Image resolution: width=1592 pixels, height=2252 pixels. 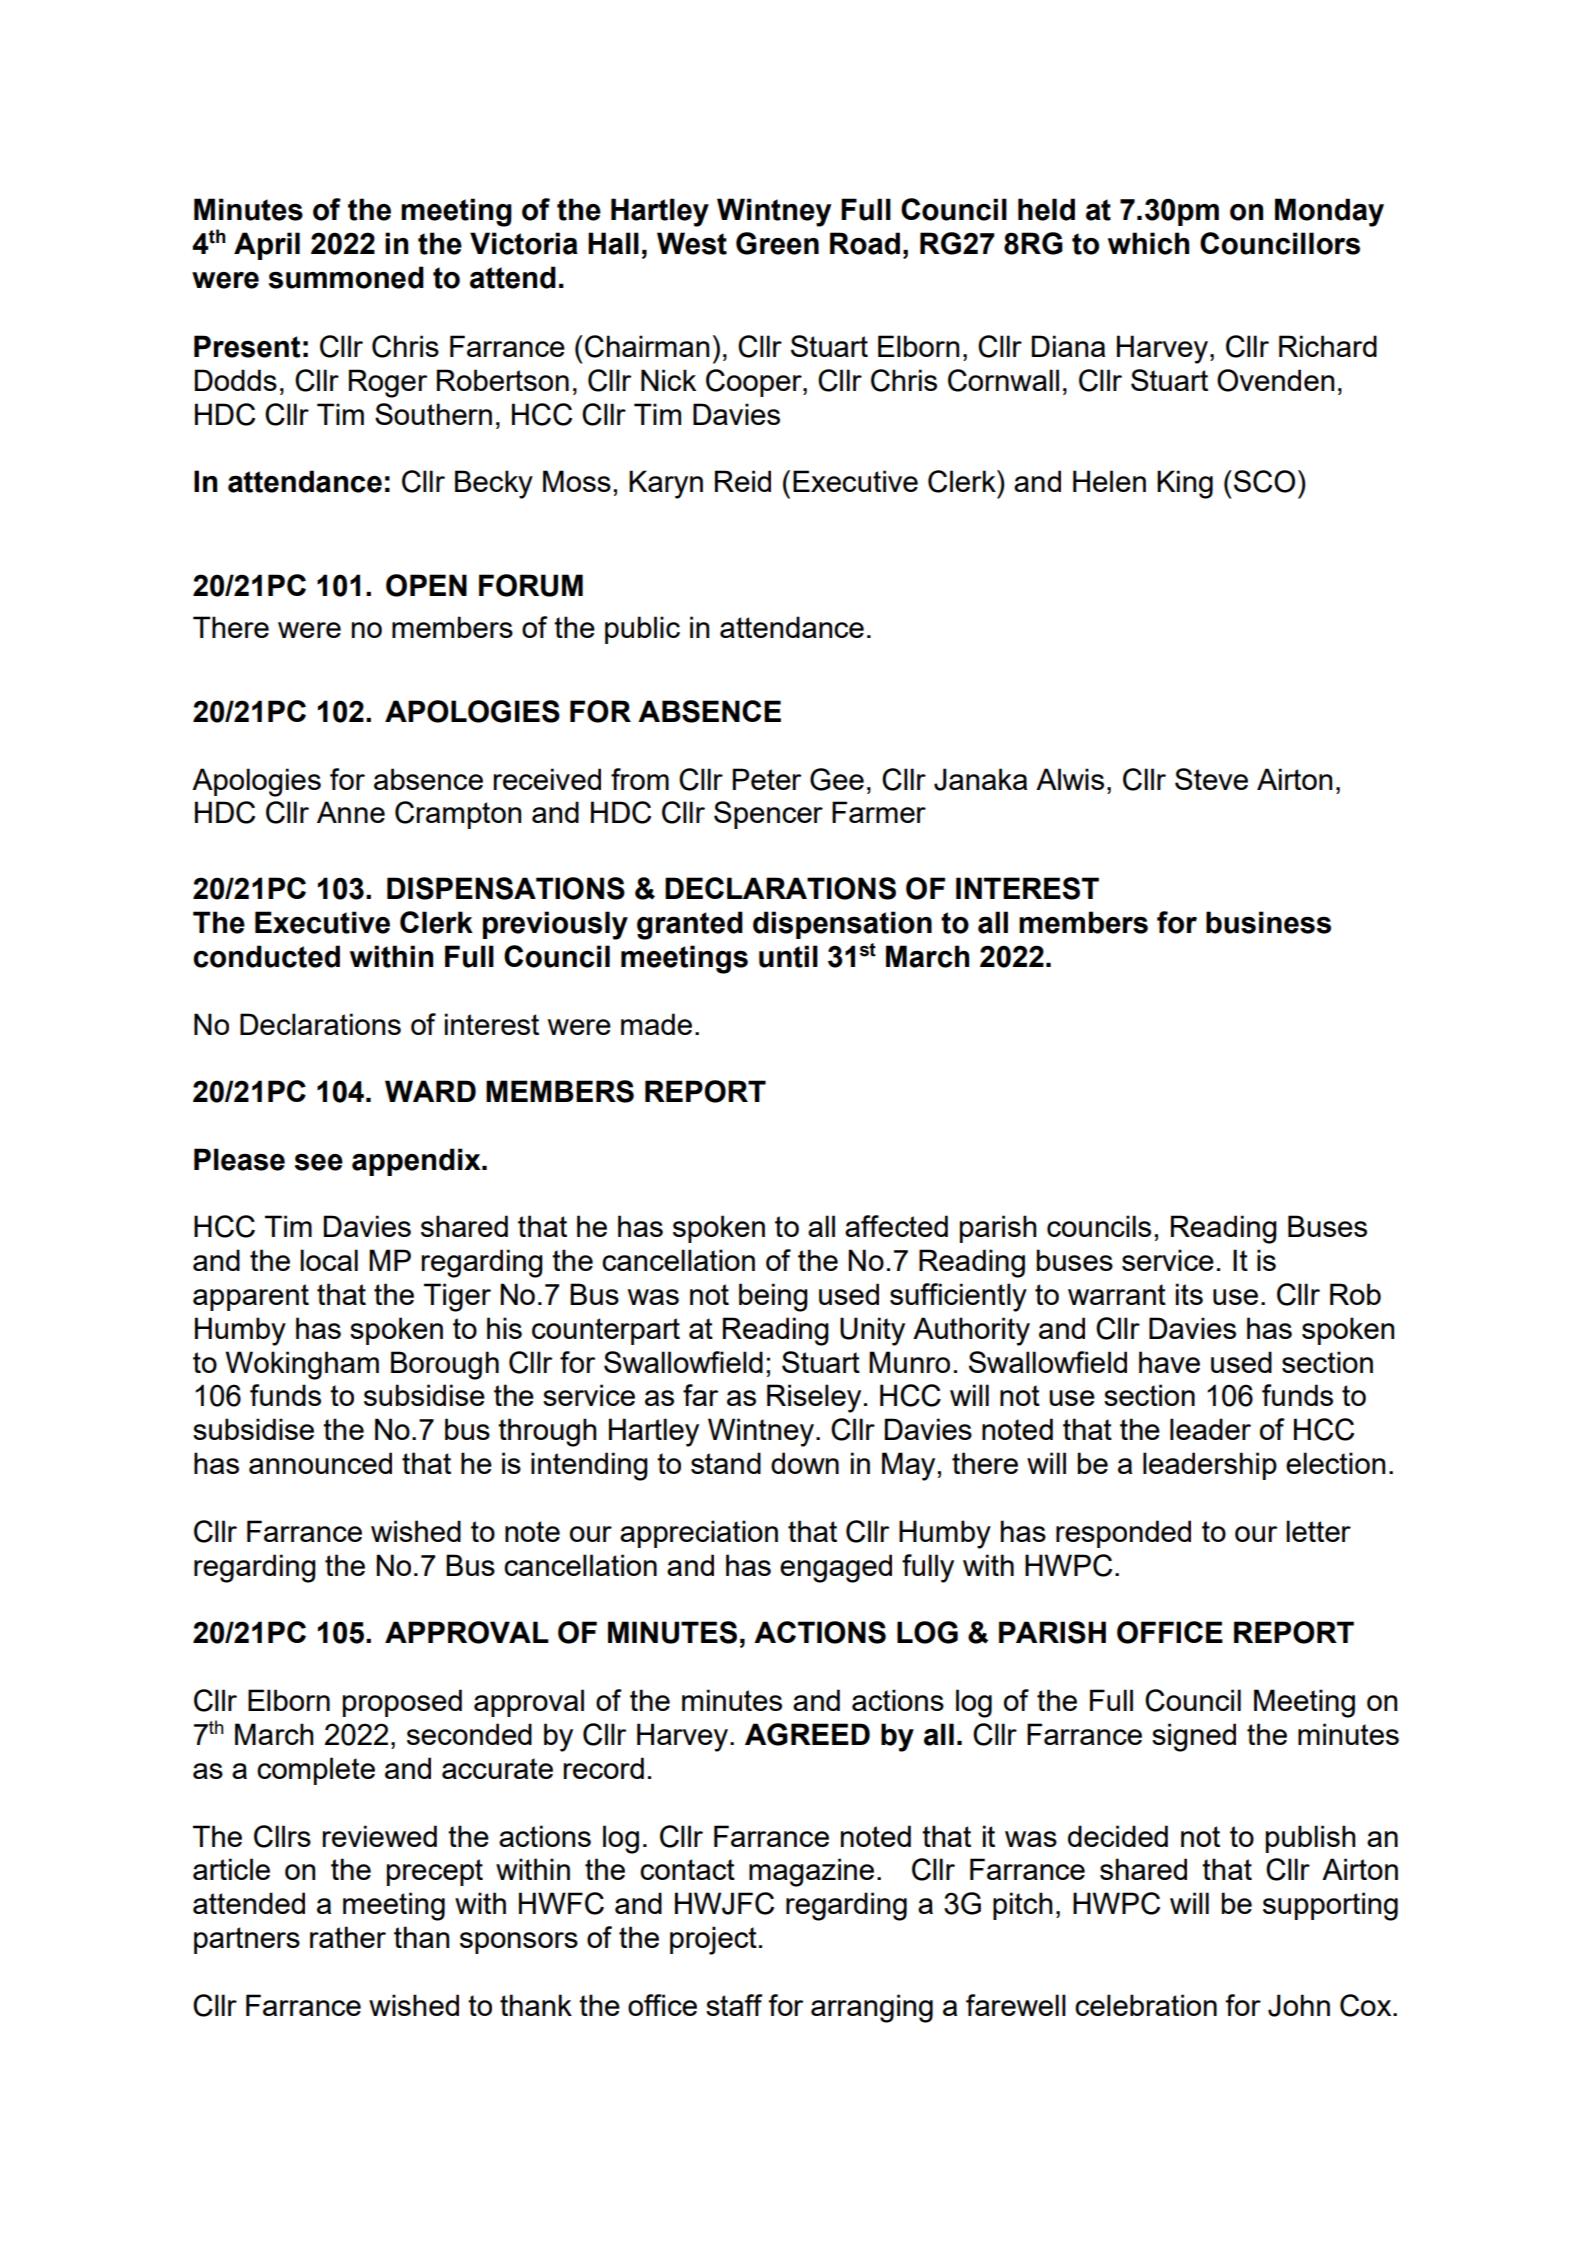 What do you see at coordinates (713, 1940) in the image?
I see `project` at bounding box center [713, 1940].
